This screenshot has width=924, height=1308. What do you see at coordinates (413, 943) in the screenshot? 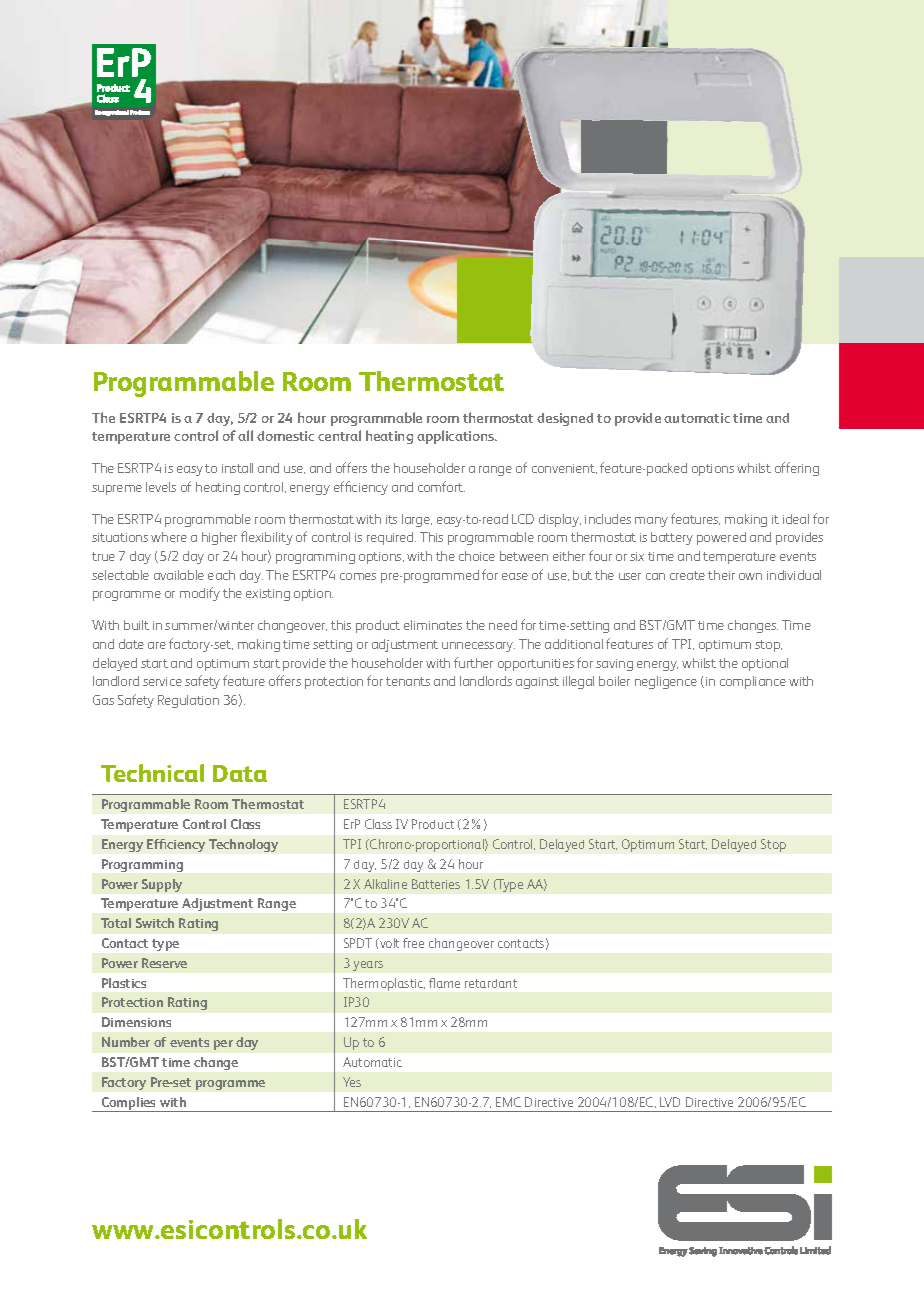
I see `free` at bounding box center [413, 943].
